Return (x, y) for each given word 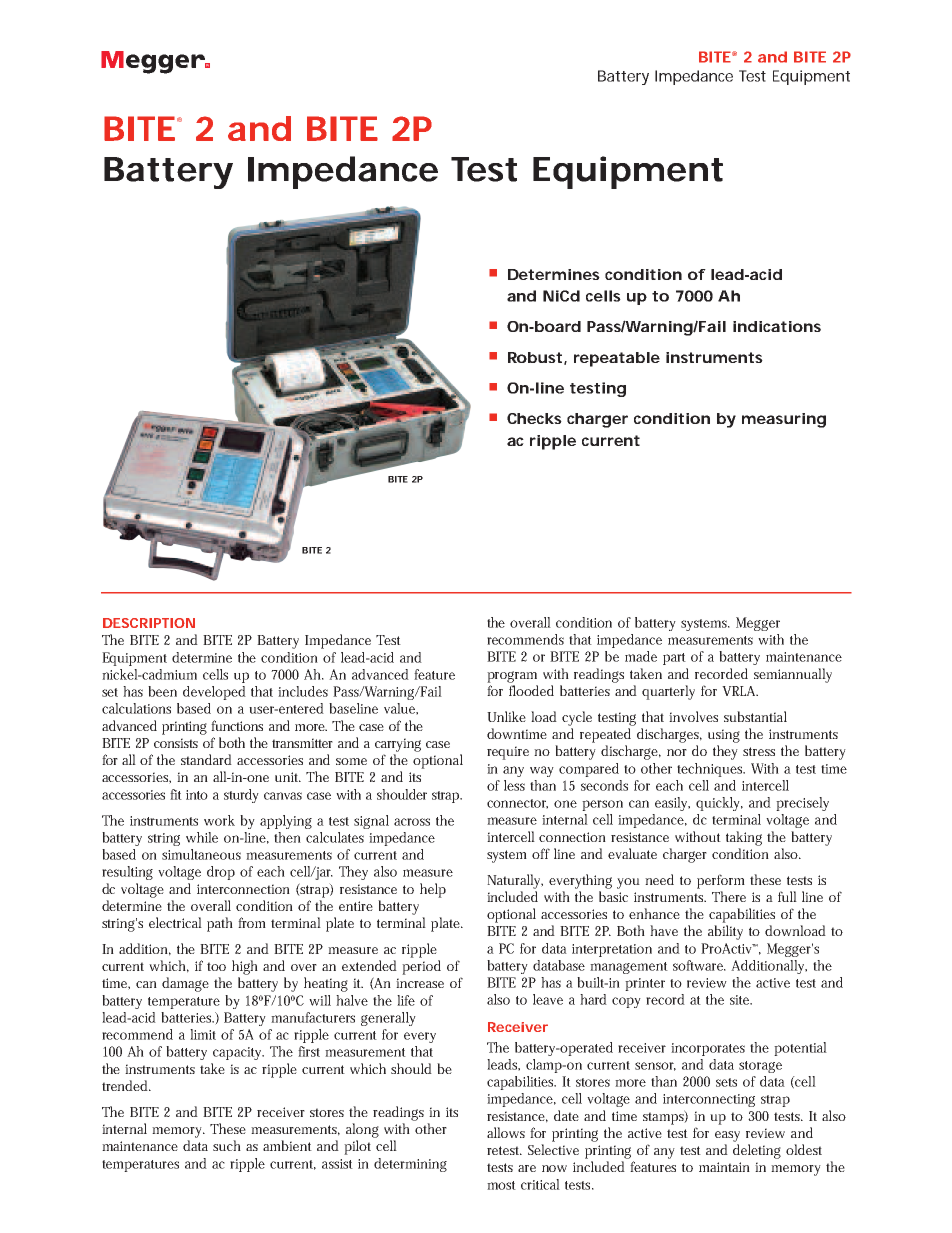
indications (777, 326)
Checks (534, 418)
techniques (711, 770)
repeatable (617, 359)
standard (206, 759)
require (508, 753)
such (227, 1145)
